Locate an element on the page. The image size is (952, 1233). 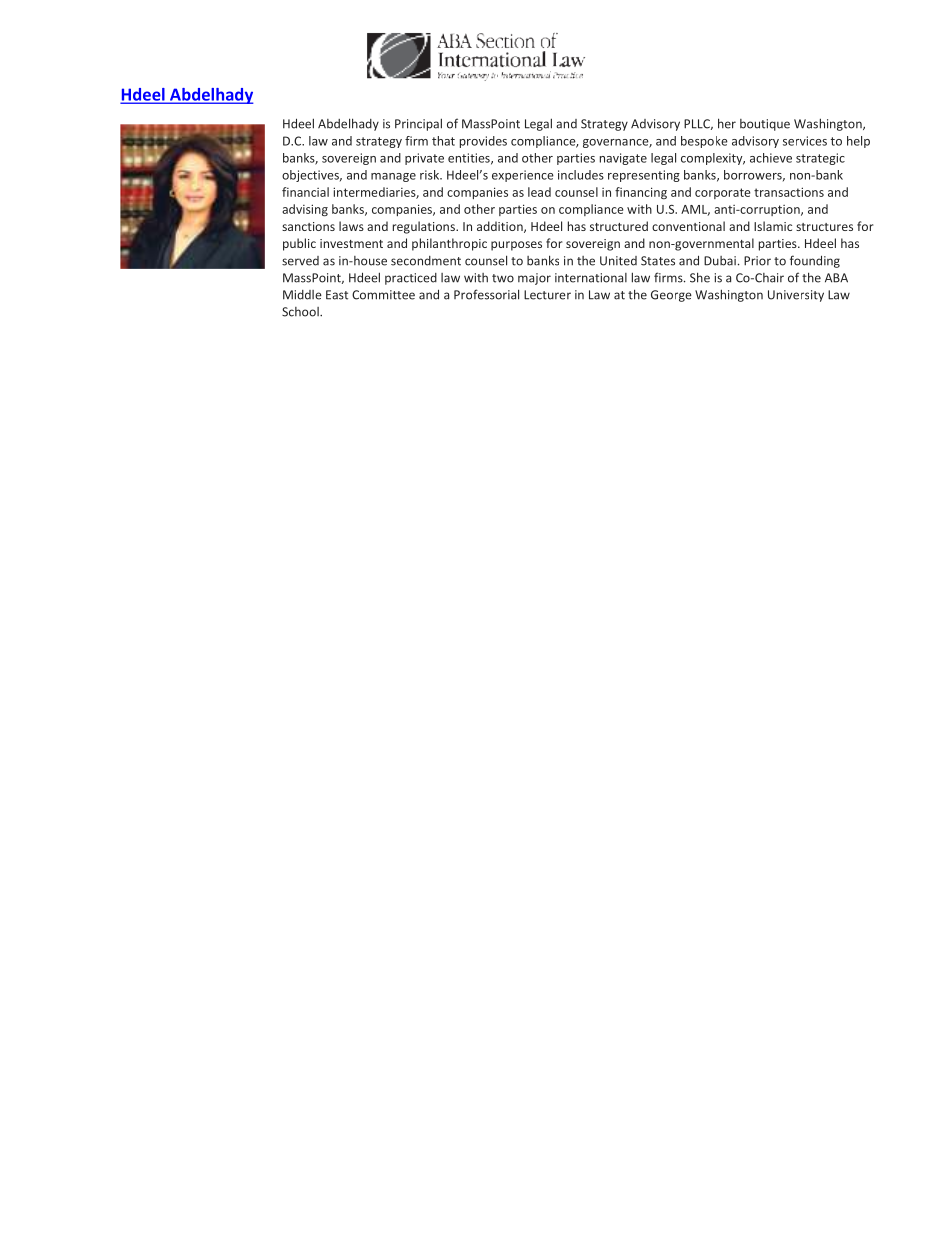
boutique is located at coordinates (765, 125).
